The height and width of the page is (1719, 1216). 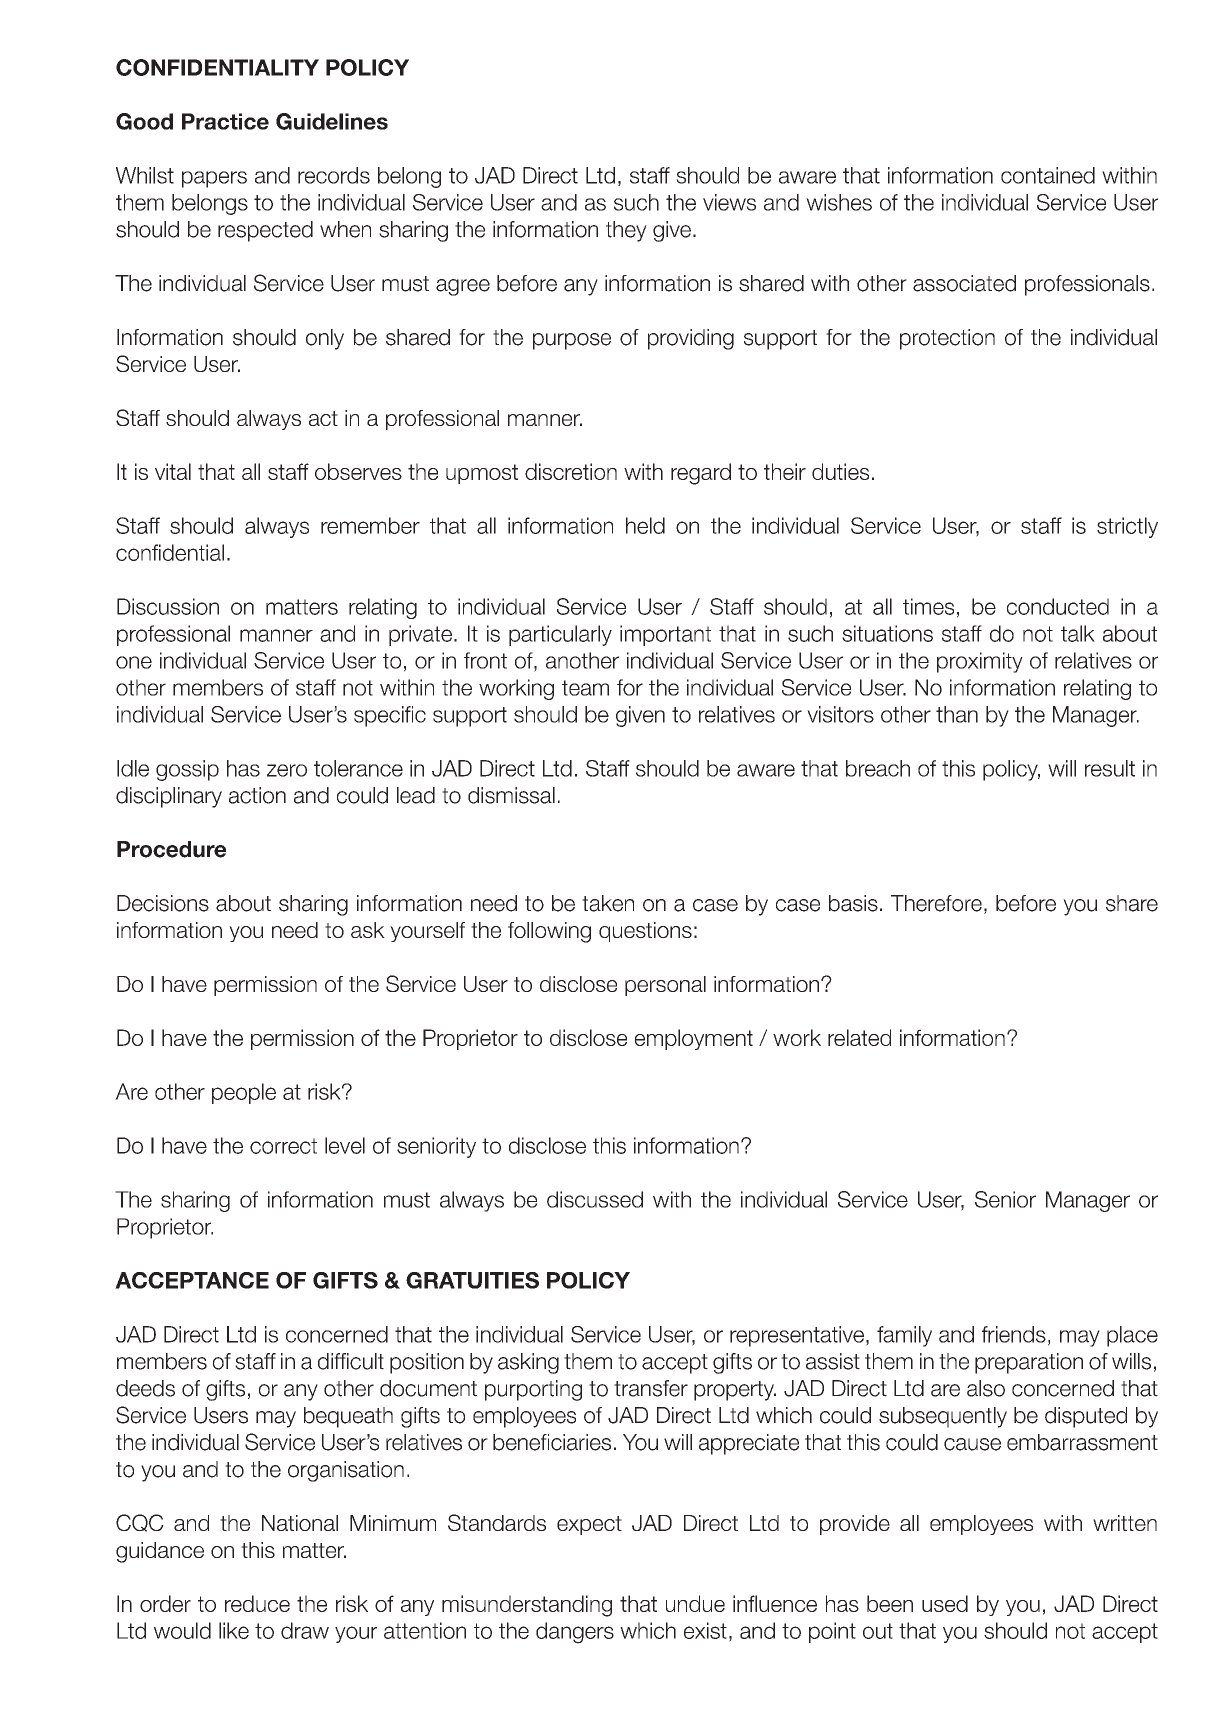 What do you see at coordinates (1048, 175) in the page?
I see `contained` at bounding box center [1048, 175].
